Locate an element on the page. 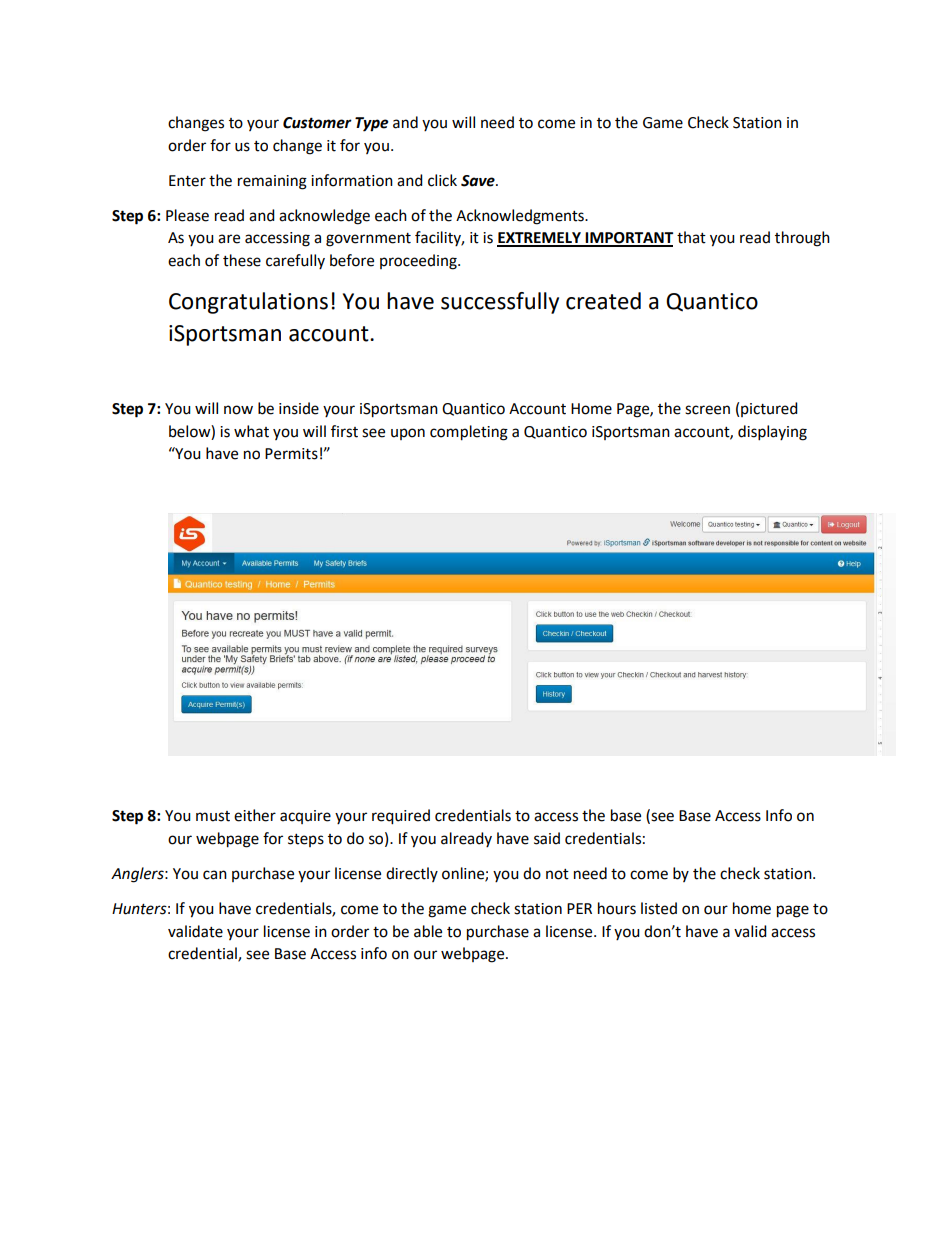 The image size is (952, 1233). displaying is located at coordinates (772, 433).
